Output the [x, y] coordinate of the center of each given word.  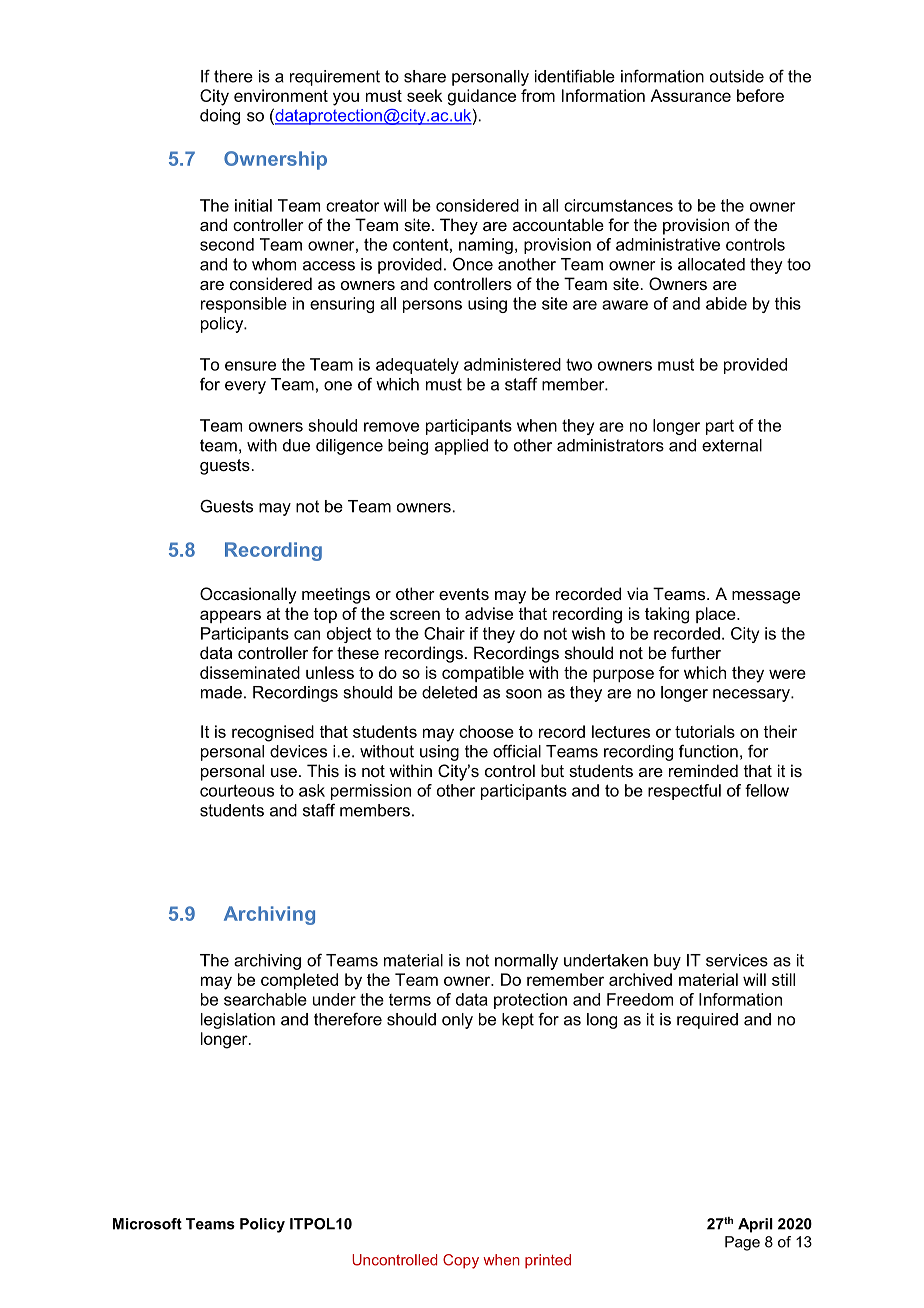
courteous [237, 790]
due [296, 445]
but [552, 770]
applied [461, 447]
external [732, 445]
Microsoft [147, 1224]
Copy [461, 1261]
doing [220, 117]
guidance [482, 97]
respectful [684, 792]
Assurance [691, 95]
